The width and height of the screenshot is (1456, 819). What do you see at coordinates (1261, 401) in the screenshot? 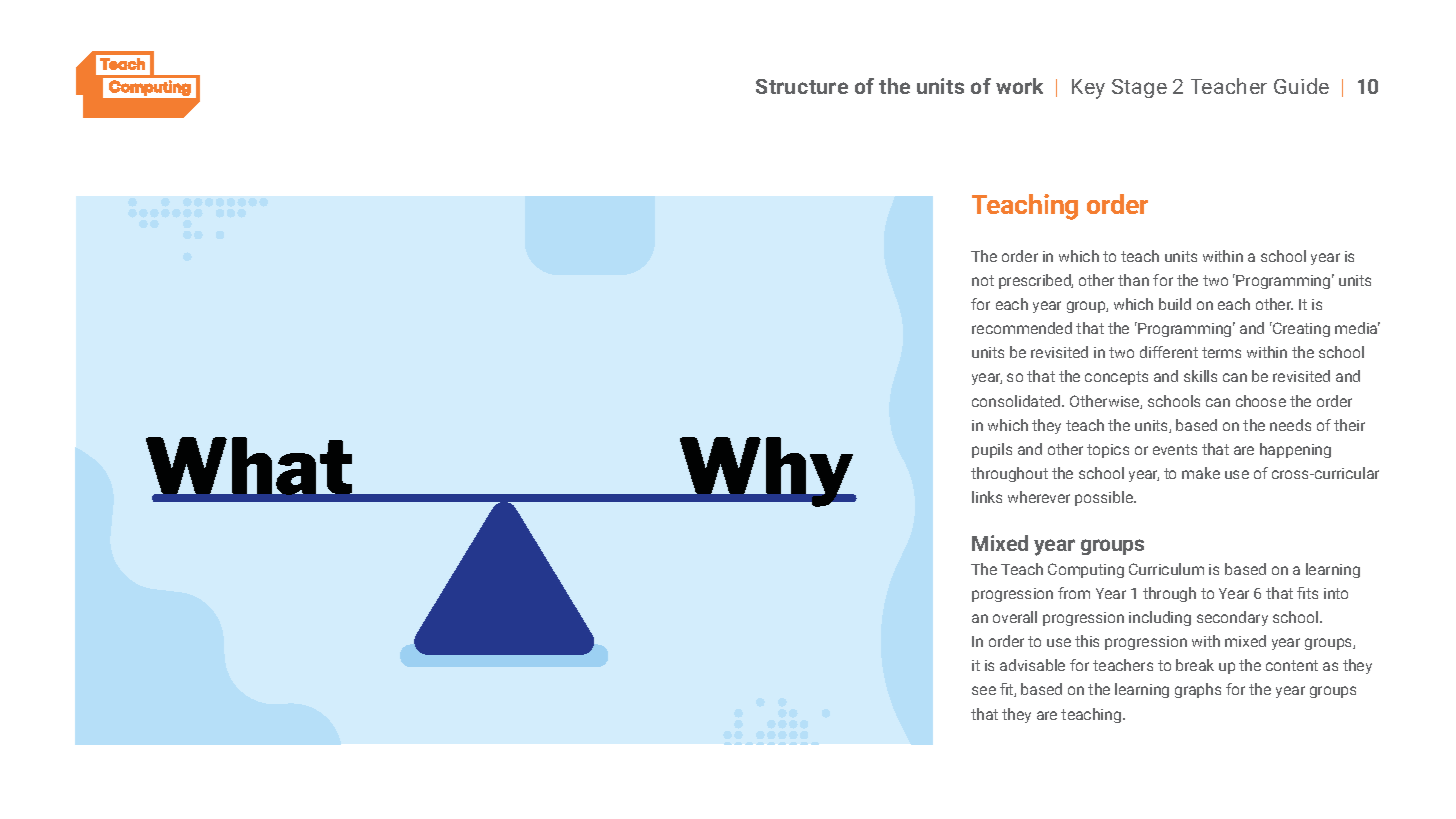
I see `choose` at bounding box center [1261, 401].
